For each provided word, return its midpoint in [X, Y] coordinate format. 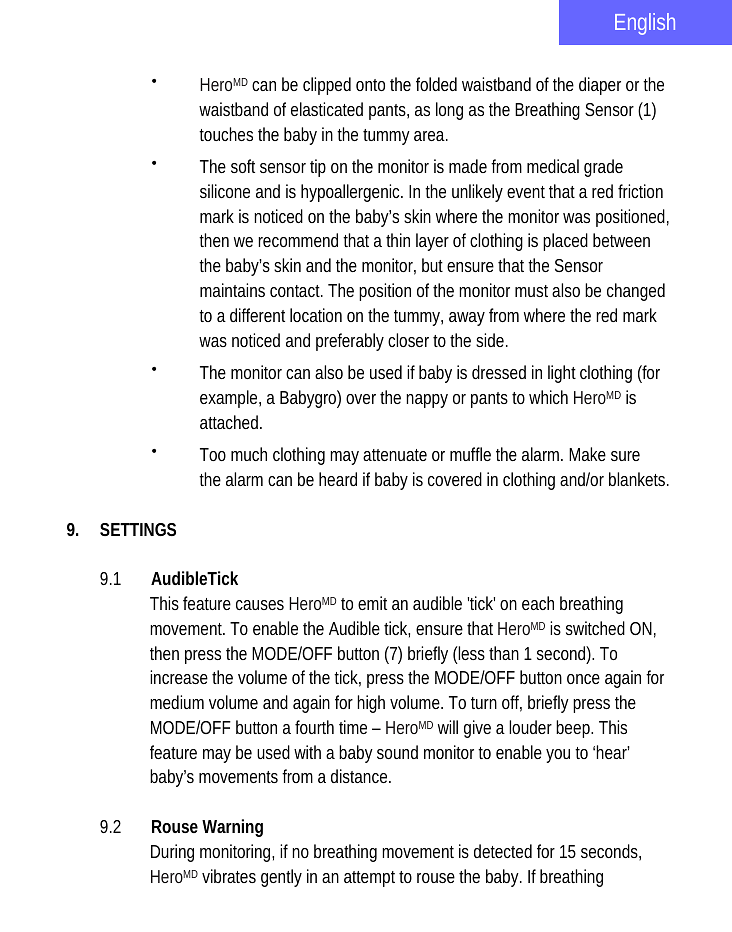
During [172, 853]
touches [226, 134]
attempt [372, 879]
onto [370, 85]
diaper [600, 86]
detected [503, 851]
